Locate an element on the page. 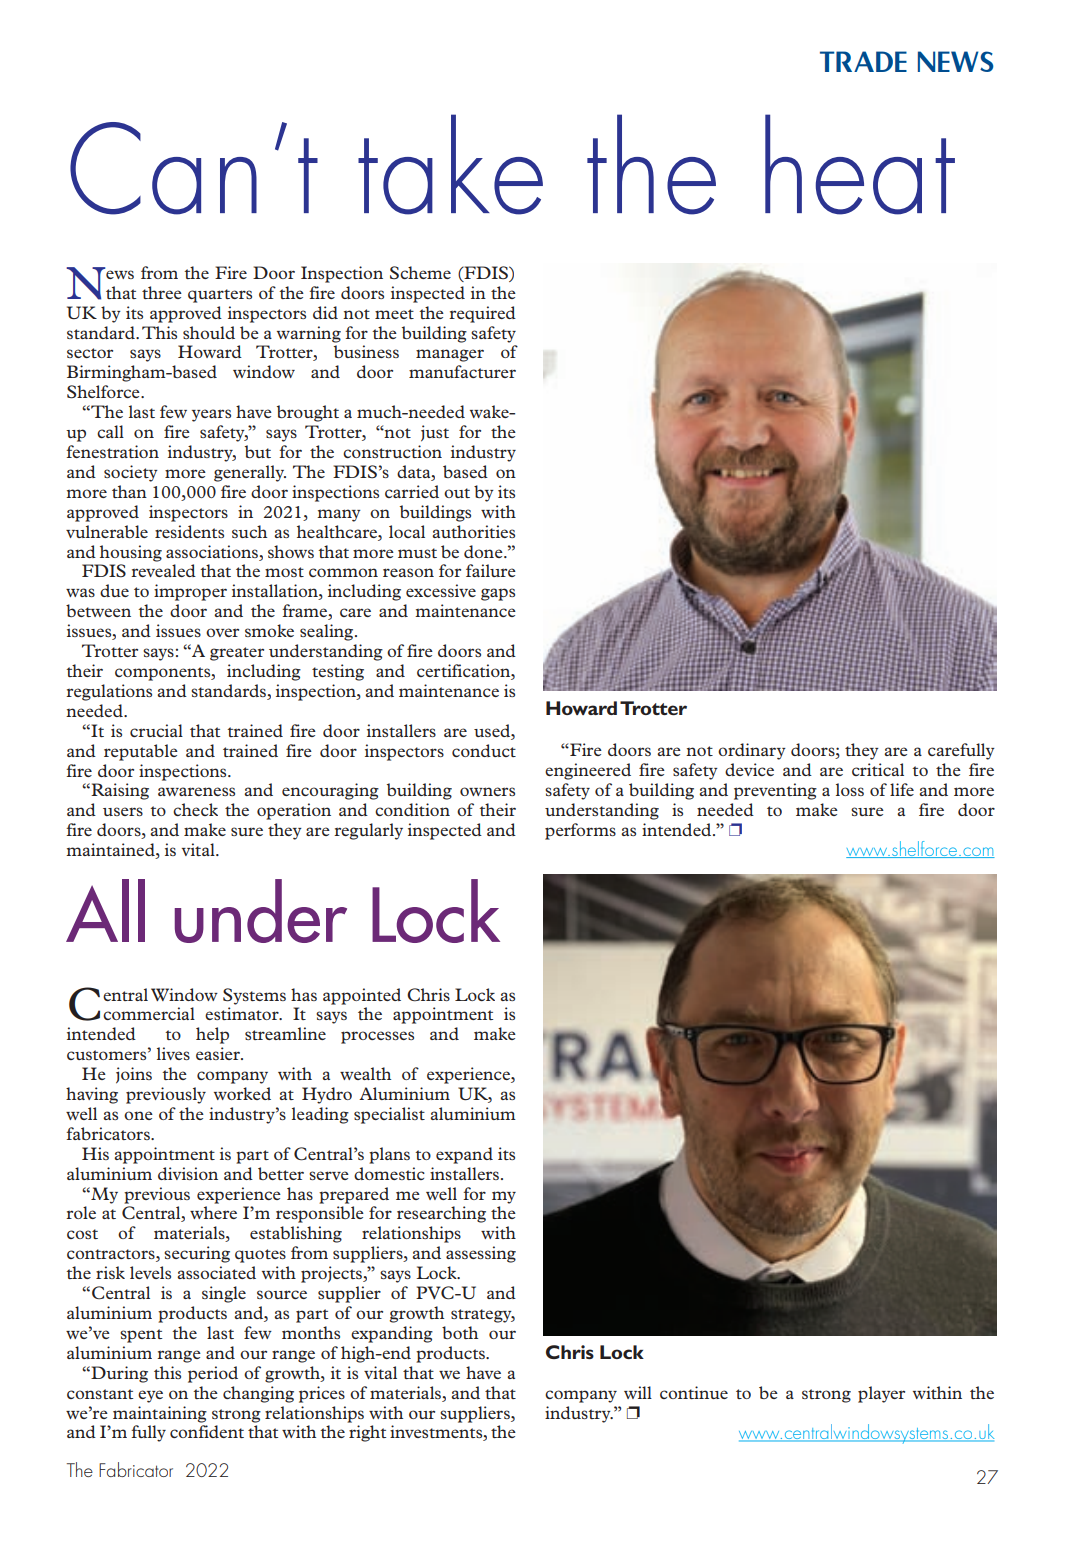 This page has height=1544, width=1083. ordinary is located at coordinates (752, 751).
